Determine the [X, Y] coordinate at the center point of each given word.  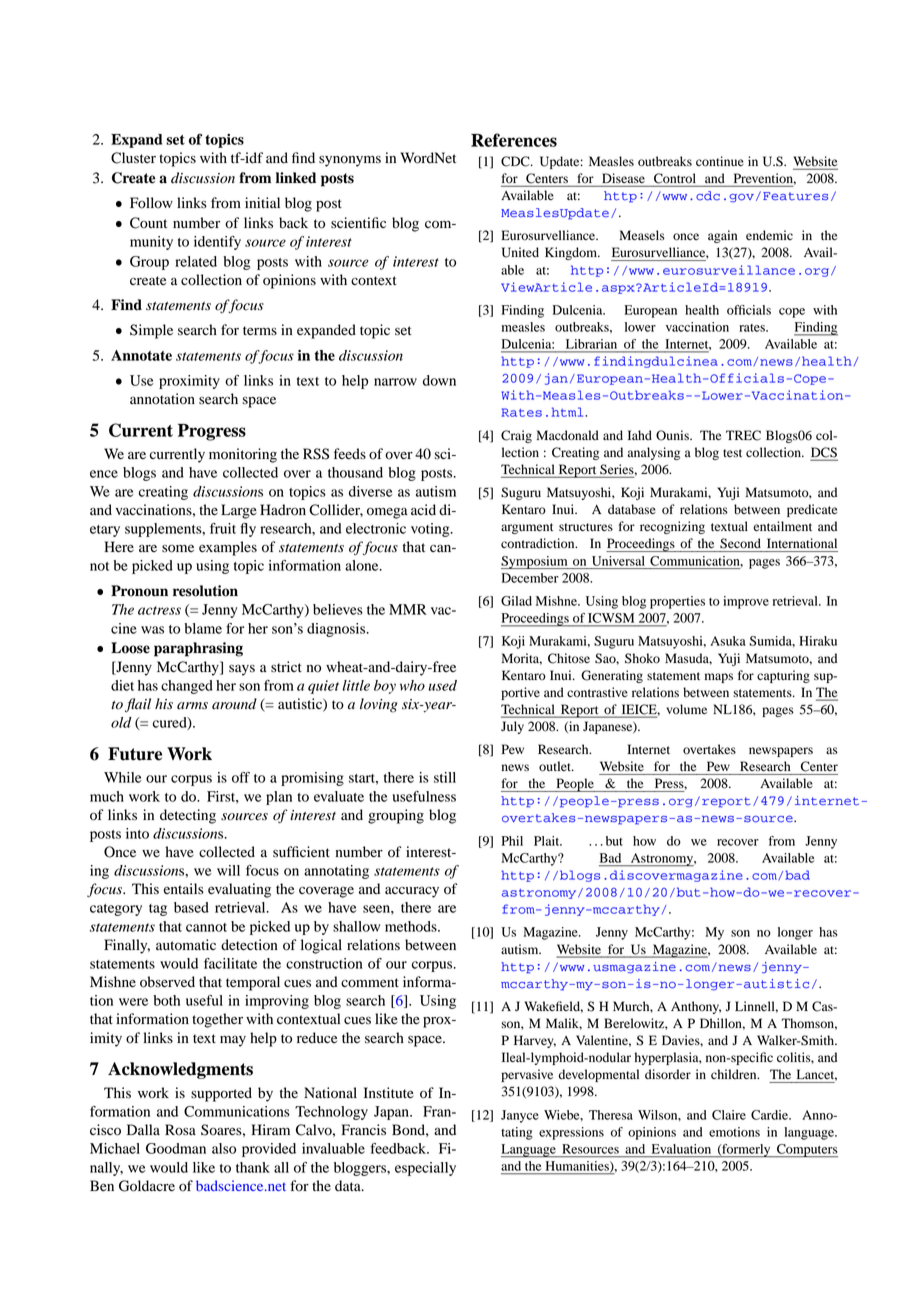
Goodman [176, 1148]
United [520, 252]
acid [423, 510]
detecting [188, 816]
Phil [512, 841]
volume [686, 709]
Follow [151, 203]
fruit [223, 528]
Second [740, 543]
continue [720, 161]
